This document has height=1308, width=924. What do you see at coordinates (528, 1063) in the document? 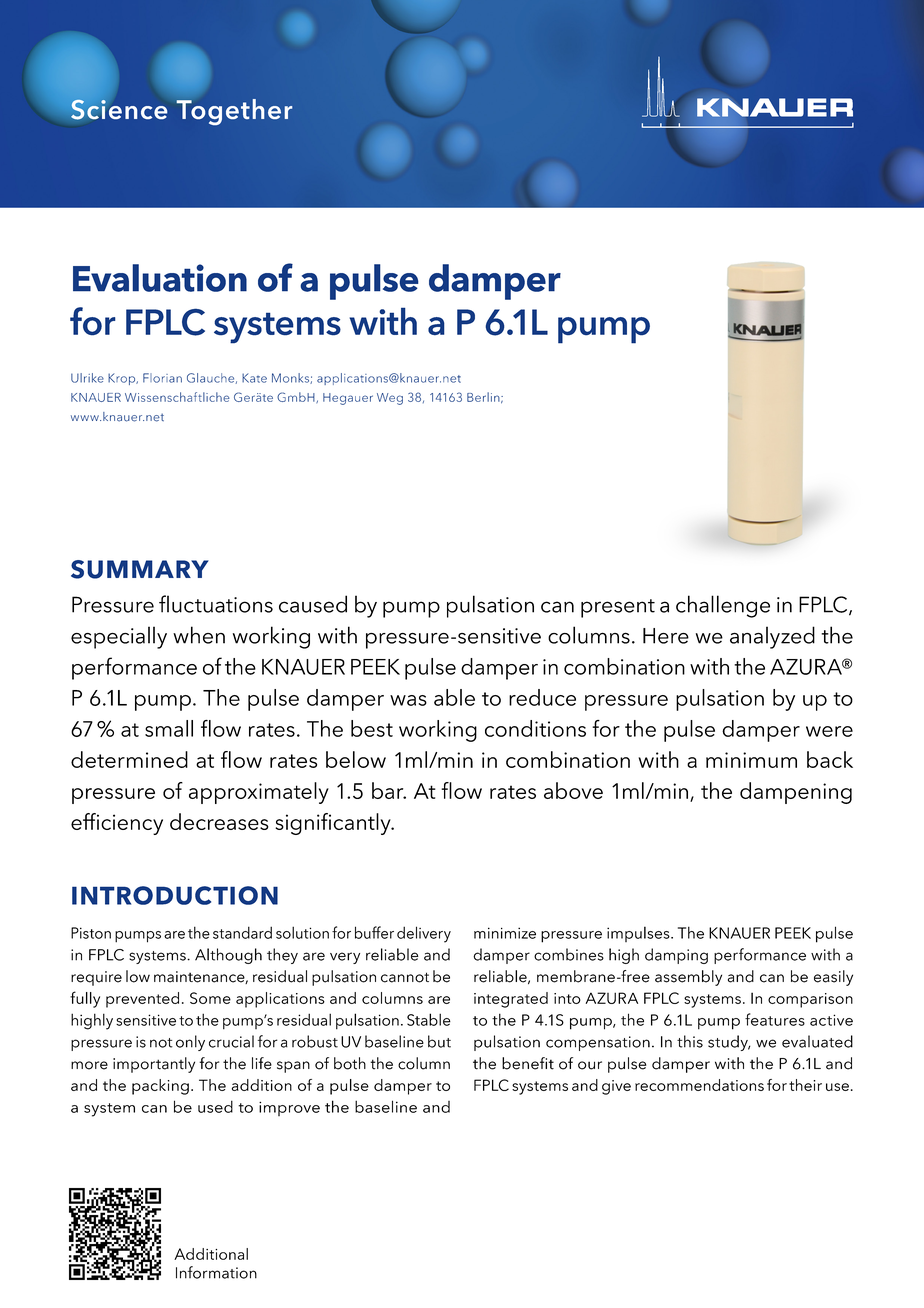
I see `benefit` at bounding box center [528, 1063].
